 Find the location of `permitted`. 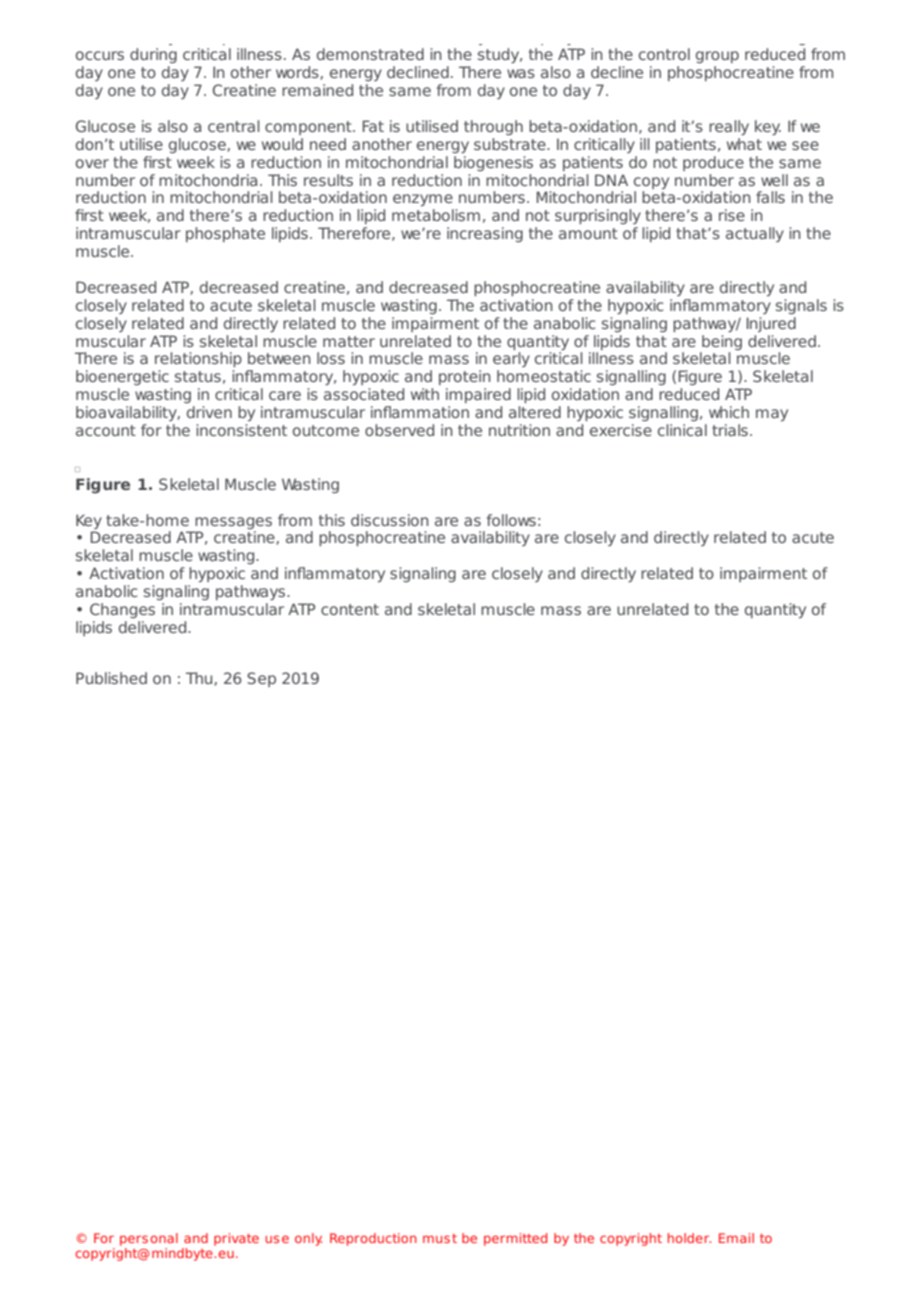

permitted is located at coordinates (515, 1239).
